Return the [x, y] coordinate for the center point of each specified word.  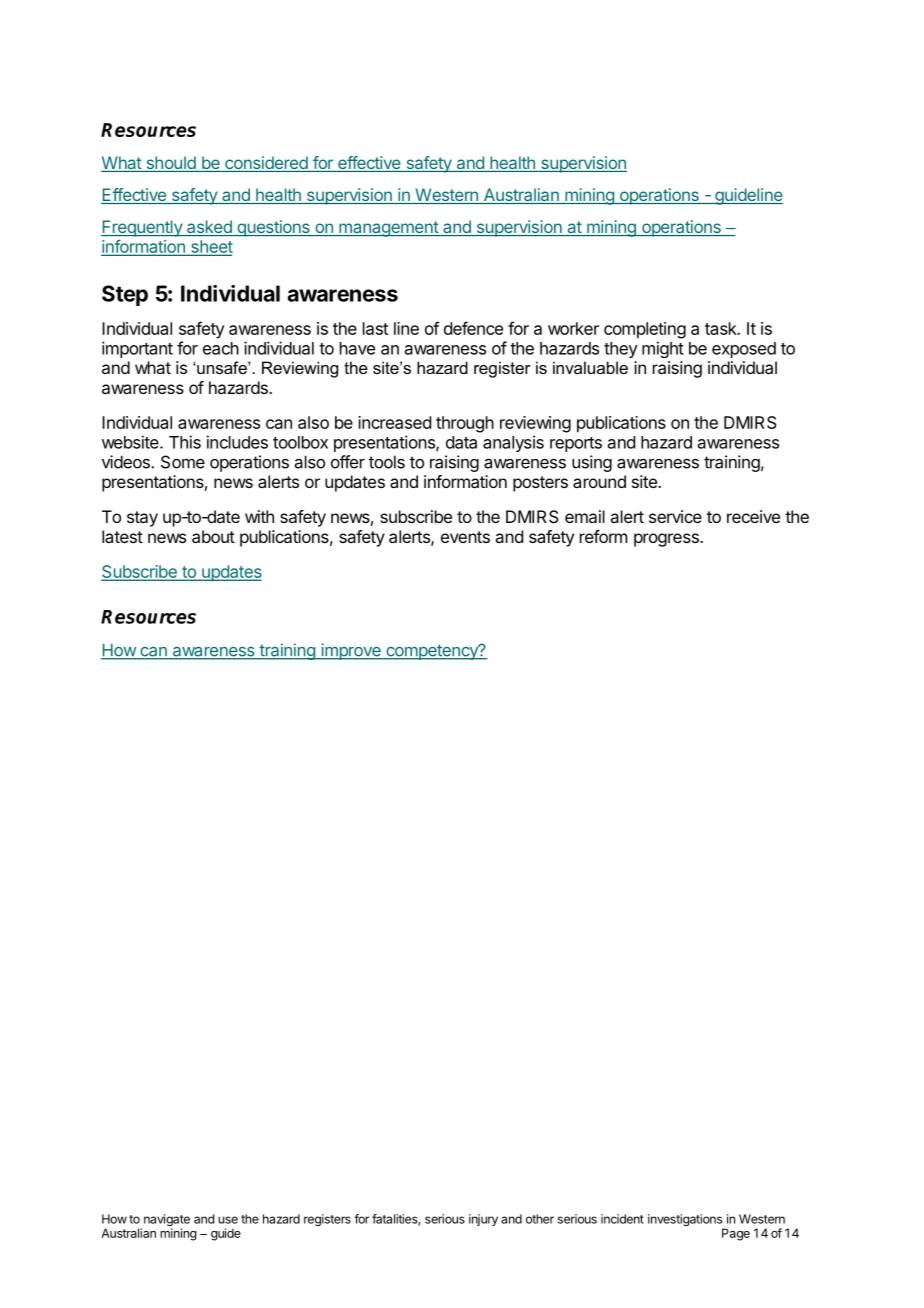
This [185, 442]
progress [667, 540]
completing [645, 330]
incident [622, 1219]
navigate [167, 1221]
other [540, 1219]
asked [209, 228]
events [465, 537]
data [461, 442]
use [228, 1220]
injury [483, 1220]
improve [351, 651]
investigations [686, 1221]
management [388, 229]
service [675, 516]
